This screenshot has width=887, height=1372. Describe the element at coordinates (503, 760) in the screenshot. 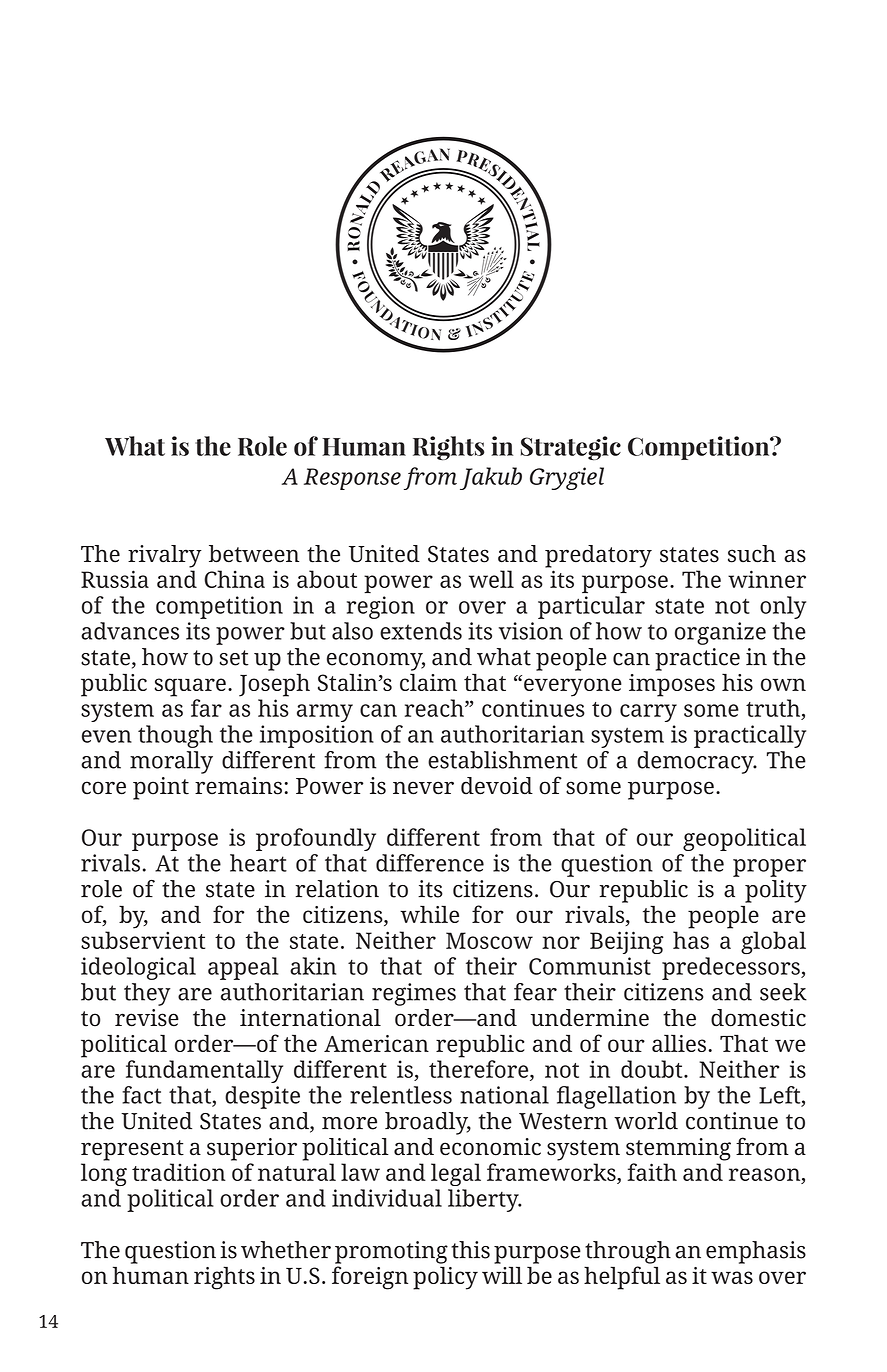

I see `establishment` at that location.
